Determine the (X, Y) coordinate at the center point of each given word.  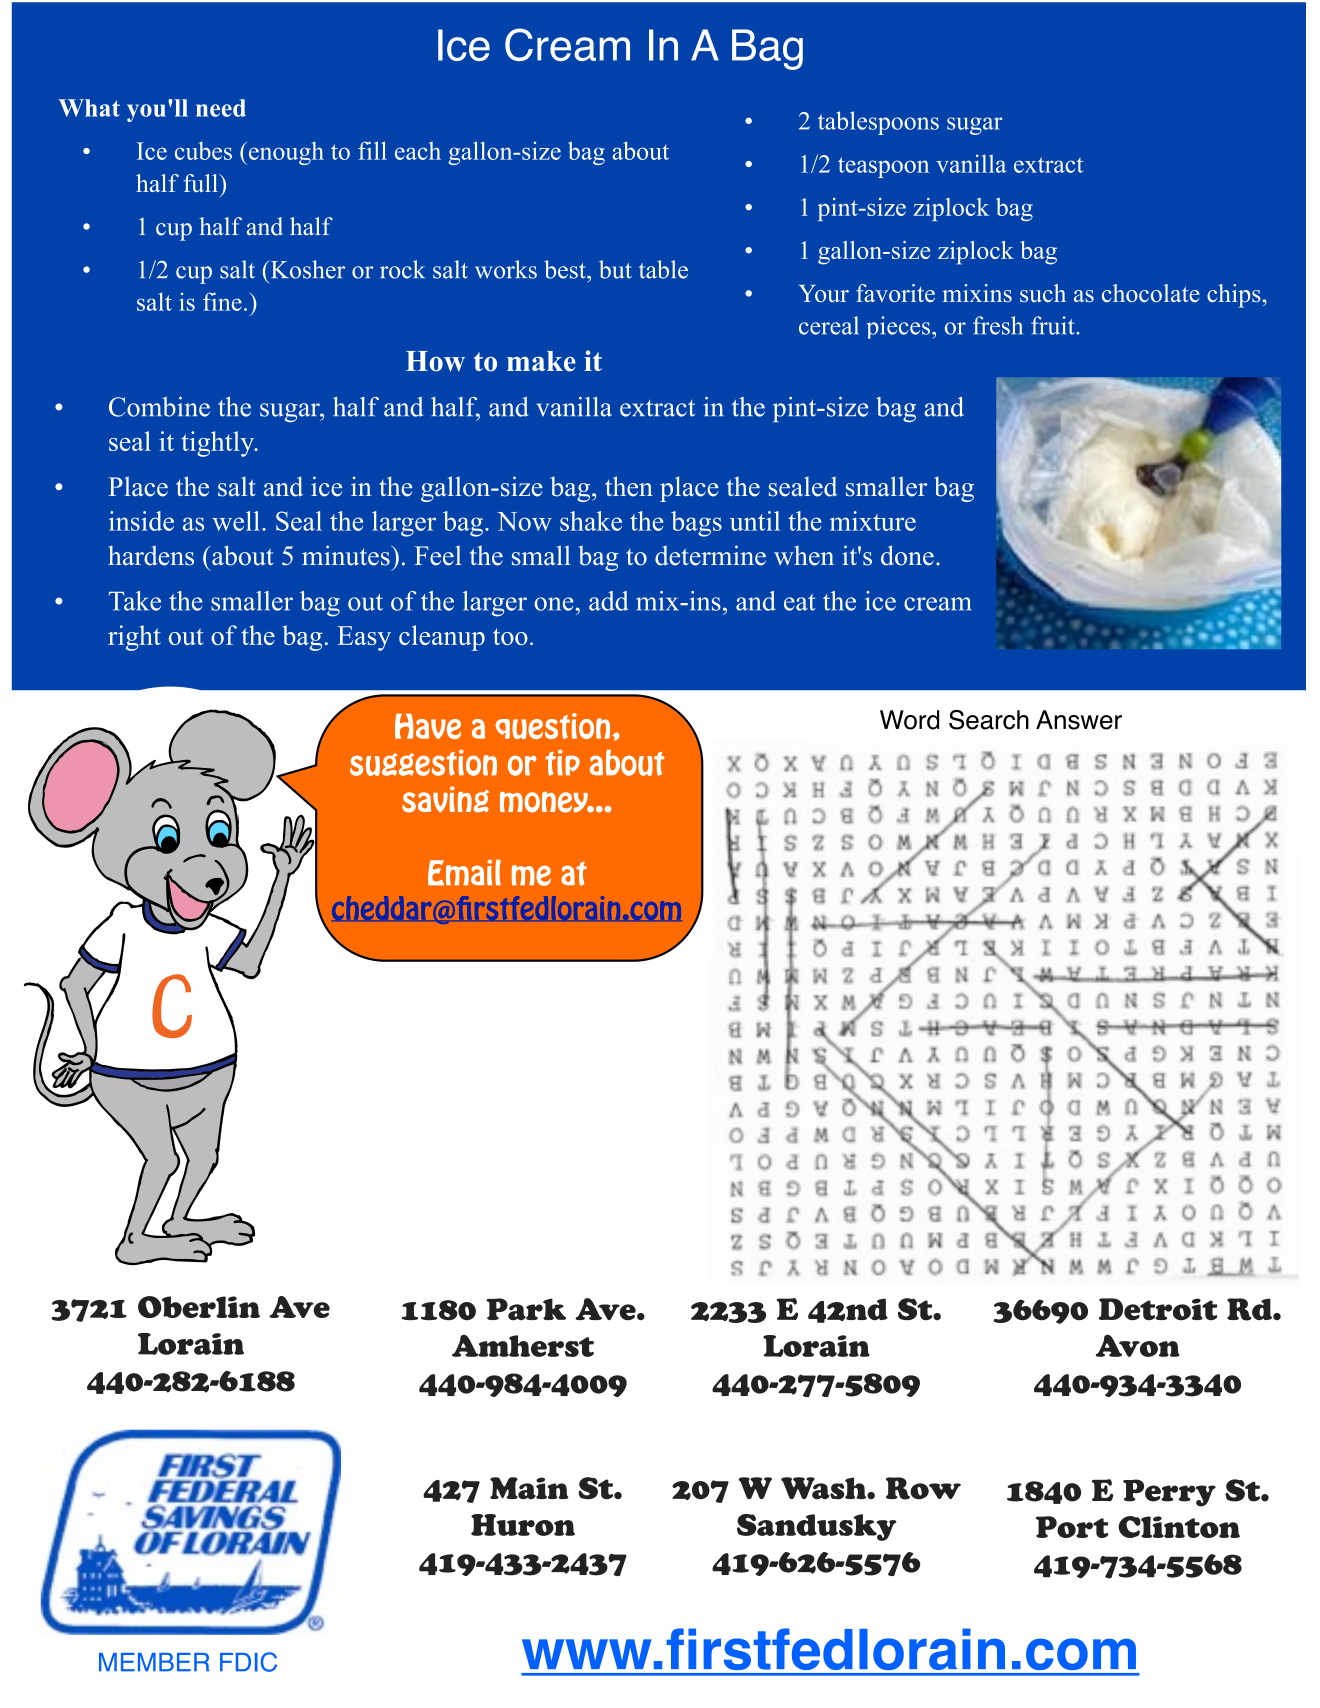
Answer (1079, 720)
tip (562, 763)
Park (526, 1309)
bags (696, 524)
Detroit (1158, 1309)
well (236, 521)
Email (464, 872)
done (907, 555)
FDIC (248, 1662)
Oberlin (199, 1307)
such (1043, 293)
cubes (203, 151)
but (615, 269)
